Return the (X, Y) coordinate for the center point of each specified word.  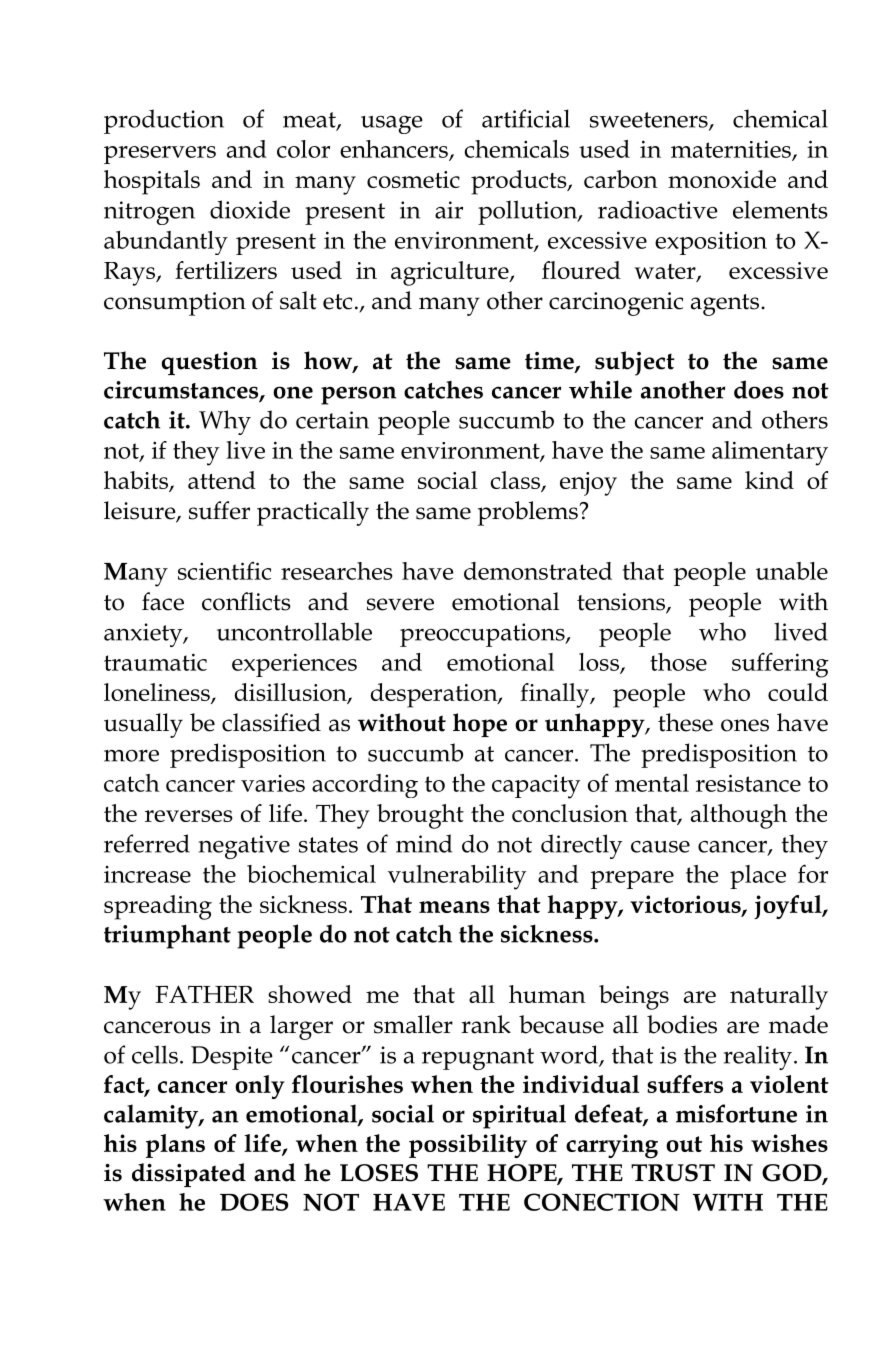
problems (529, 513)
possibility (468, 1146)
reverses (189, 816)
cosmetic (413, 179)
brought (420, 816)
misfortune (736, 1113)
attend (222, 480)
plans (175, 1146)
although (739, 816)
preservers (160, 155)
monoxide (722, 179)
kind (769, 480)
